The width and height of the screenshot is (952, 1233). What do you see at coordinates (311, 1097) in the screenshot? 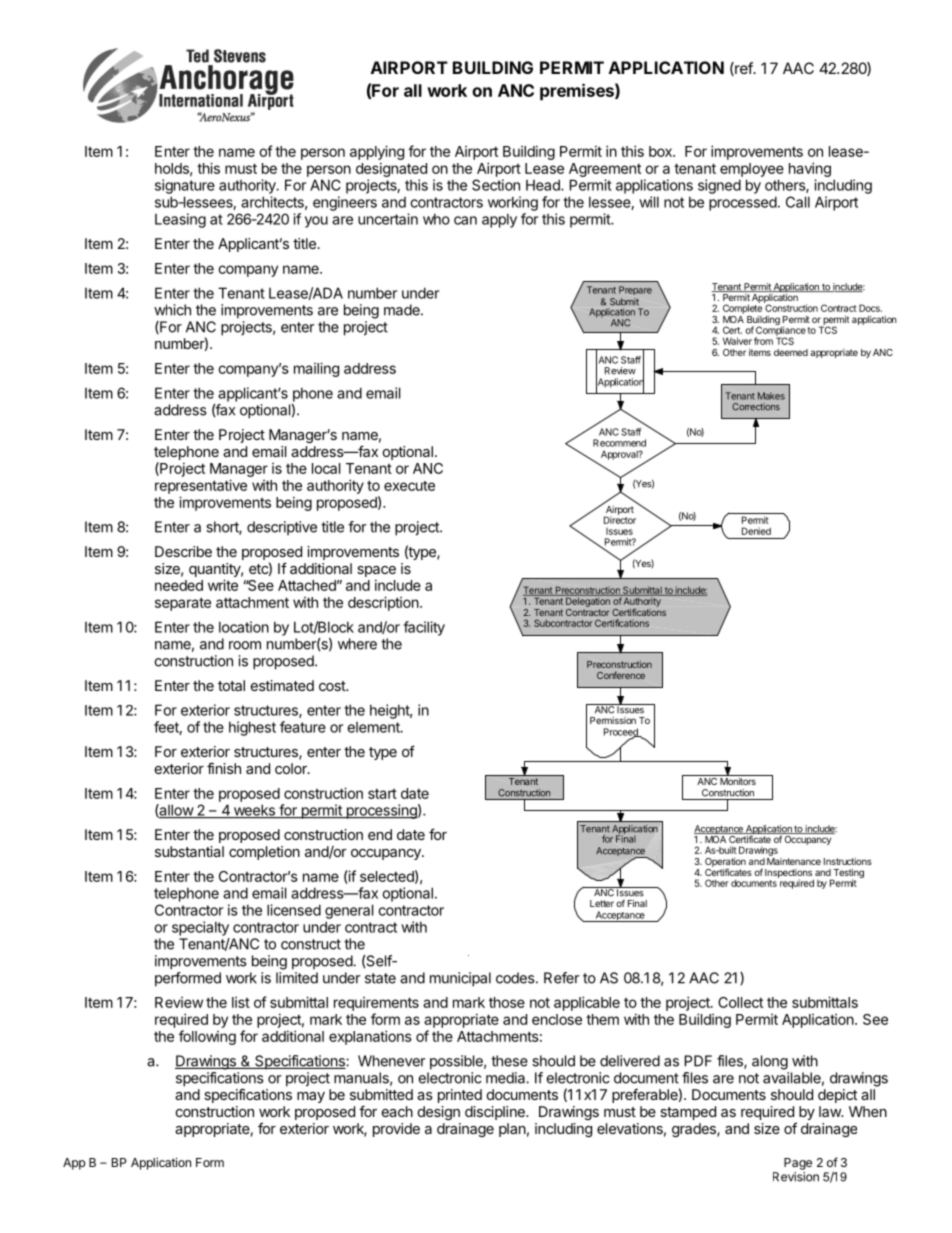
I see `may` at bounding box center [311, 1097].
